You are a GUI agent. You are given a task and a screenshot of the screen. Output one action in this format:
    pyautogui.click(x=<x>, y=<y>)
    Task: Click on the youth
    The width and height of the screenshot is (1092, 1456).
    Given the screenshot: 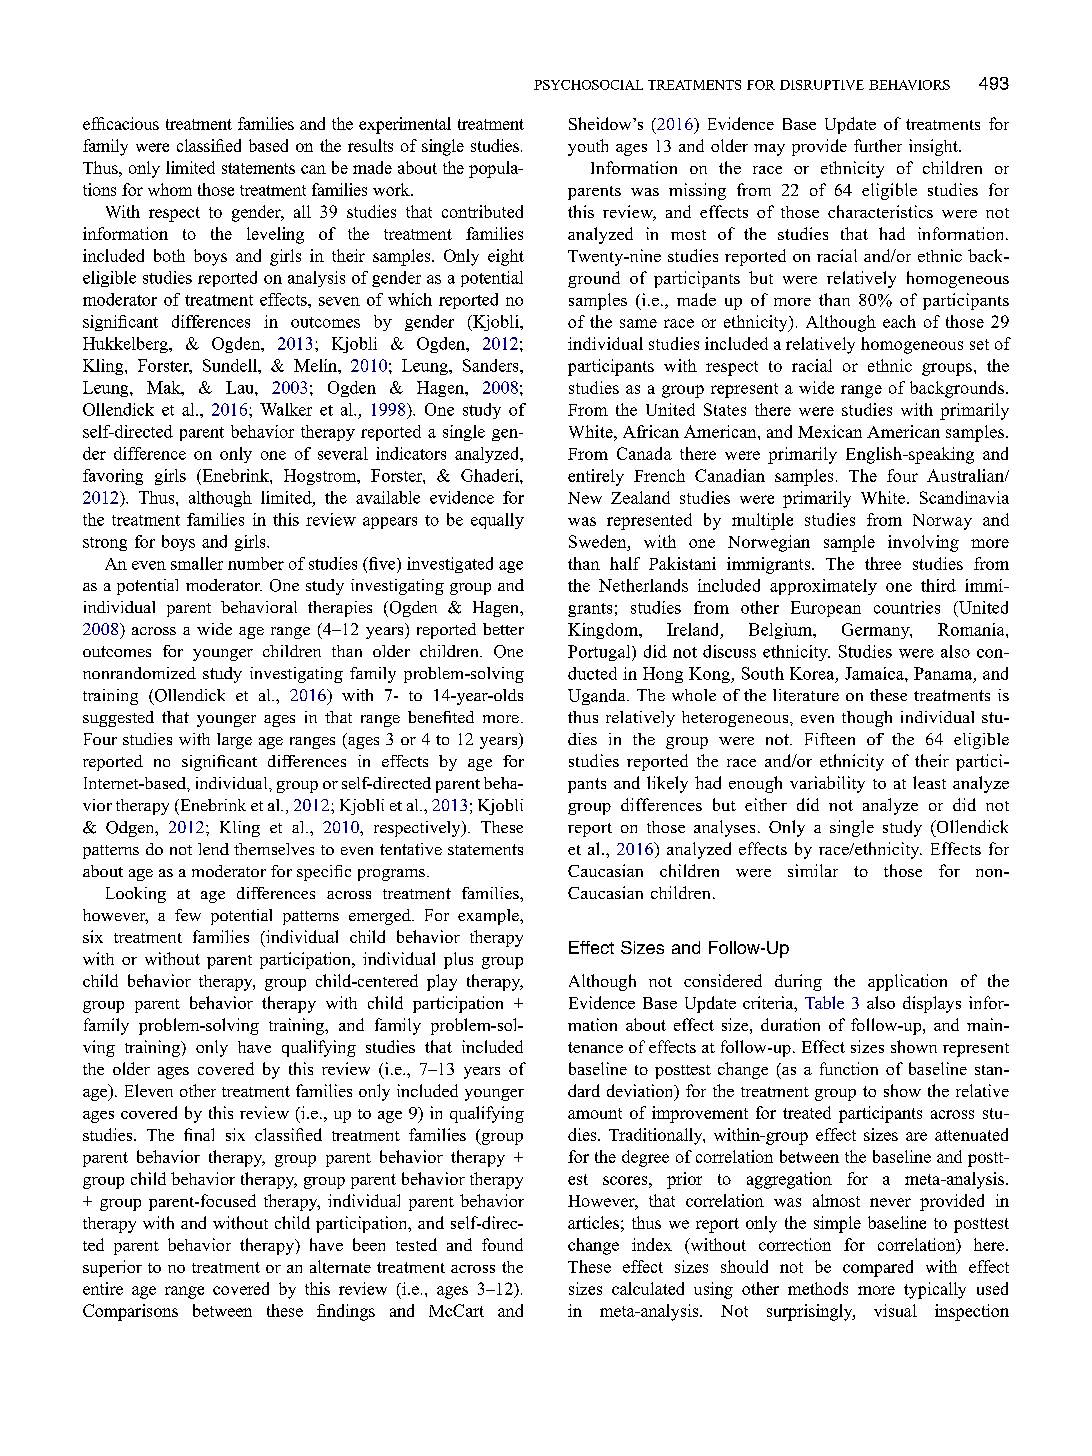 What is the action you would take?
    pyautogui.click(x=588, y=147)
